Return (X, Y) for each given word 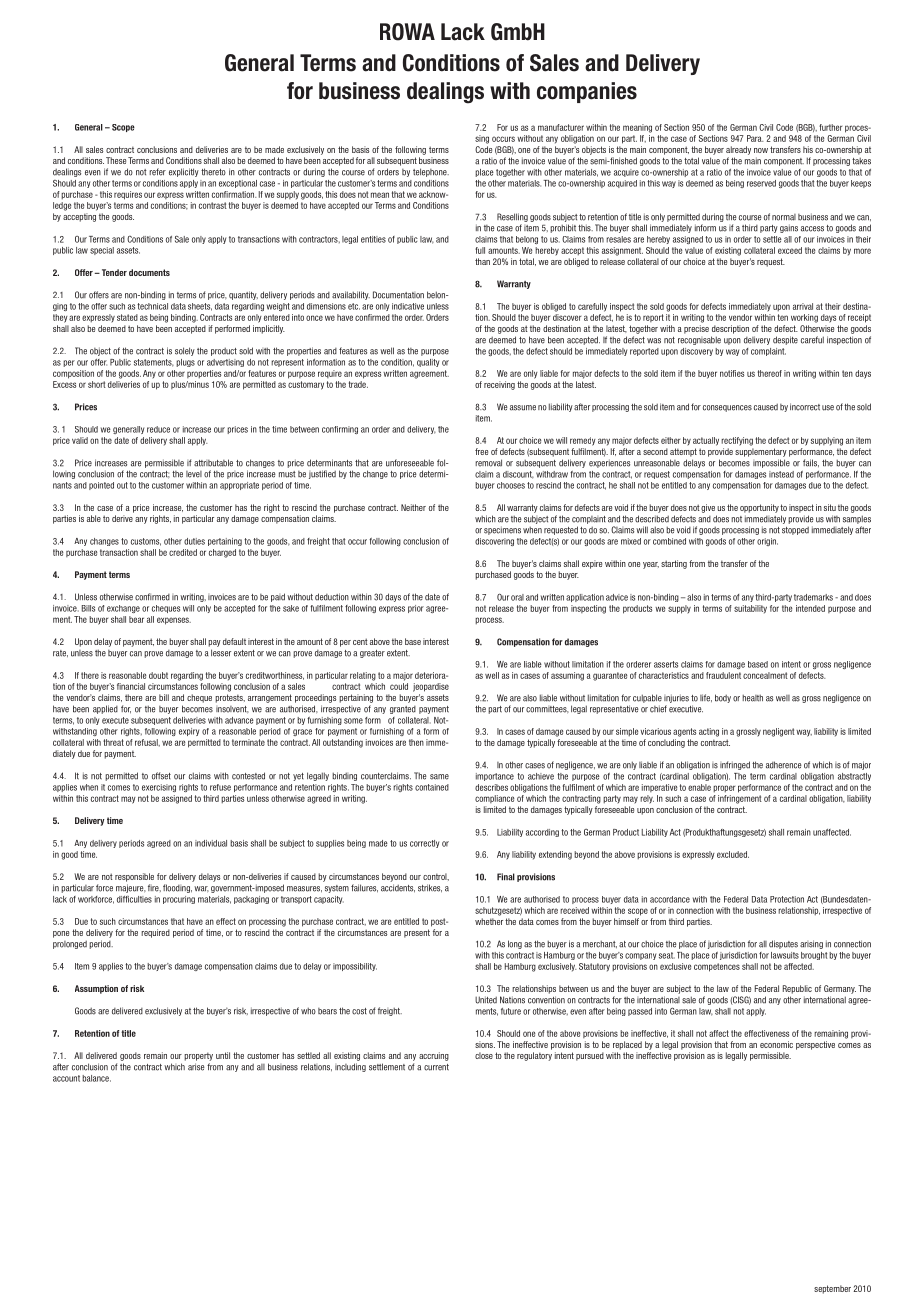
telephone (431, 172)
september (832, 1289)
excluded (733, 854)
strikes (430, 888)
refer (157, 172)
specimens (502, 530)
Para (755, 138)
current (436, 1067)
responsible (134, 877)
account (66, 1078)
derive (122, 518)
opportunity (759, 508)
